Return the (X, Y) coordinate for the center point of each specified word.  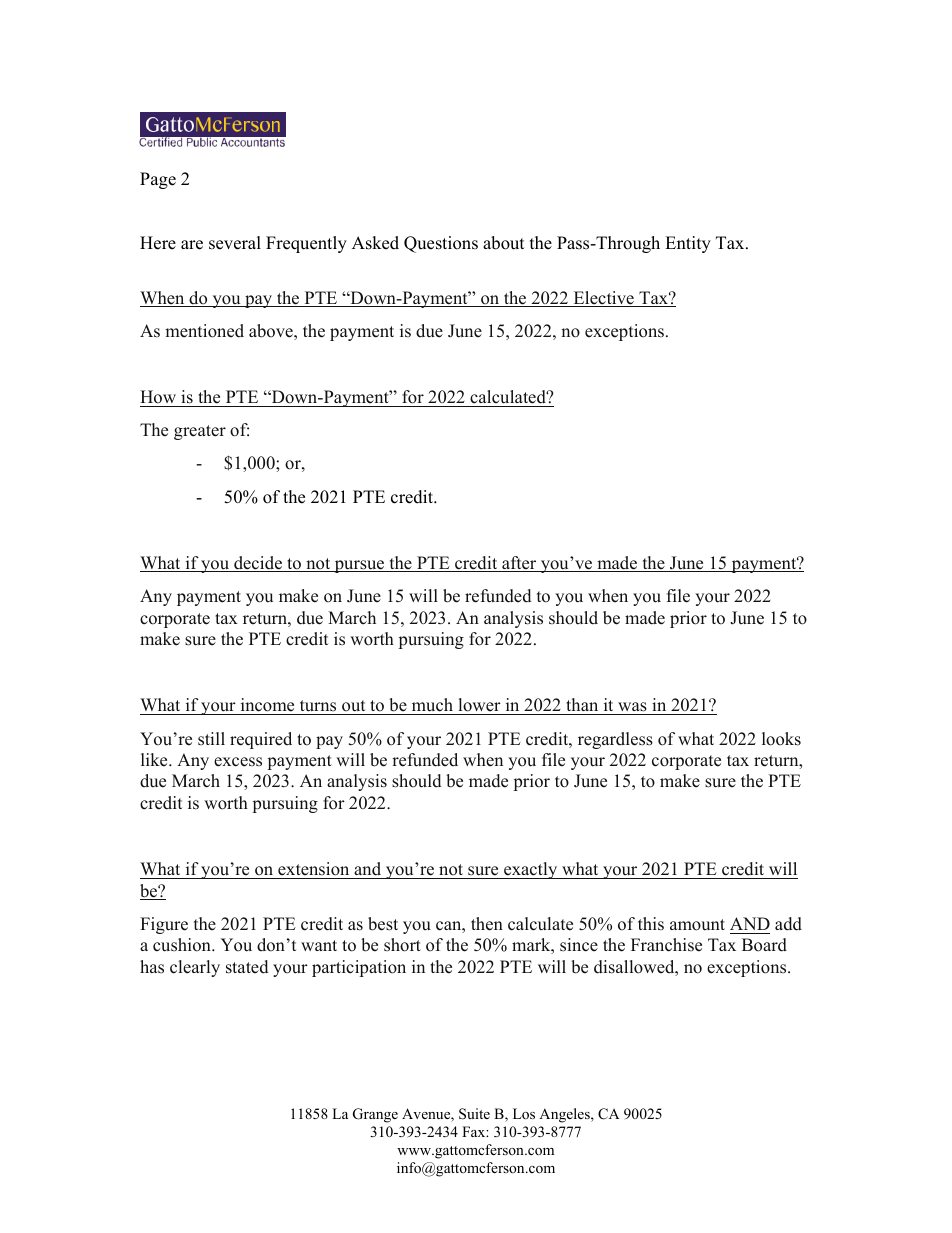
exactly (531, 870)
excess (238, 762)
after (519, 564)
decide (258, 564)
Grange (375, 1115)
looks (781, 739)
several (235, 243)
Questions (441, 244)
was (632, 708)
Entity (688, 244)
